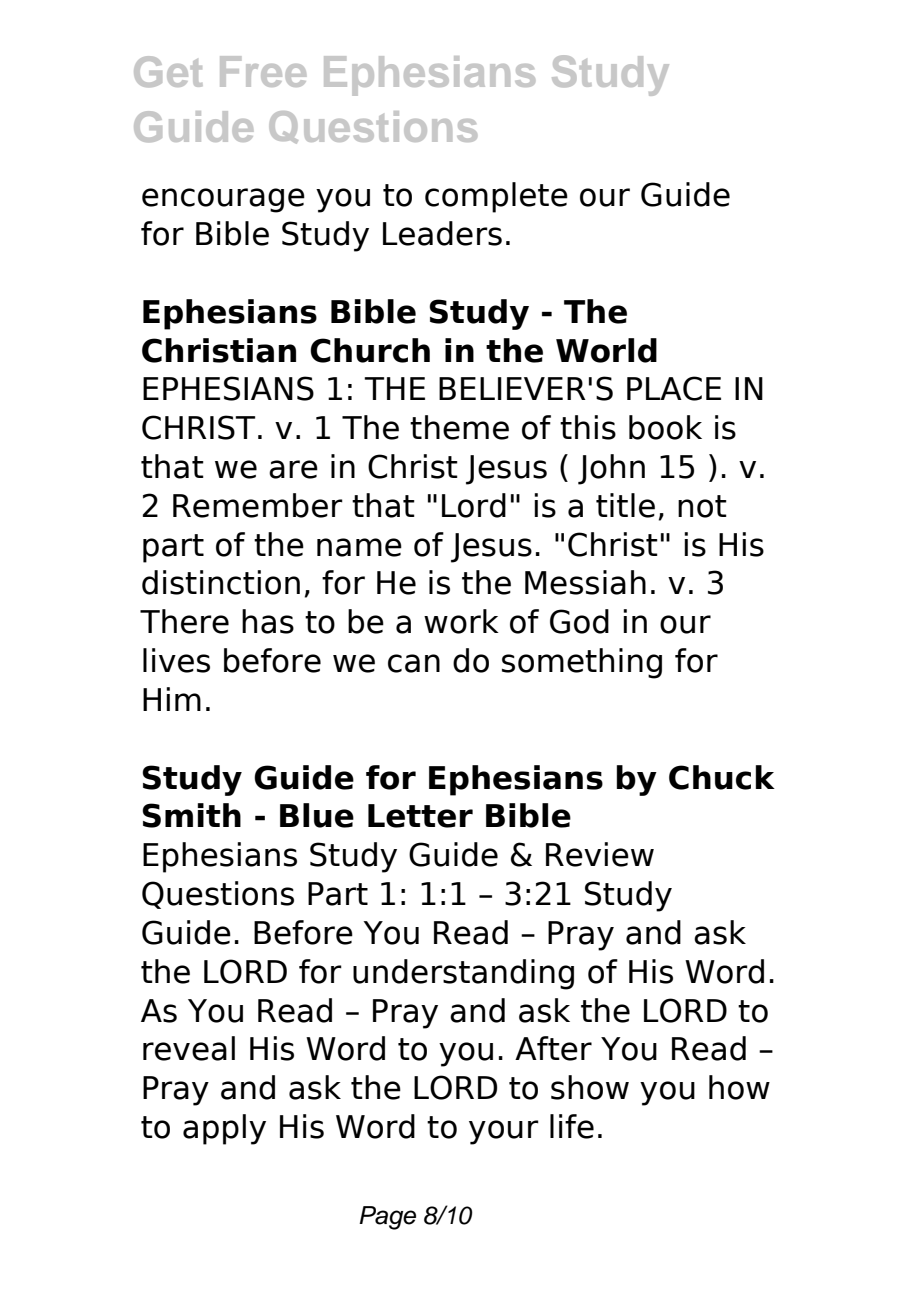  I want to click on Page, so click(387, 1218).
